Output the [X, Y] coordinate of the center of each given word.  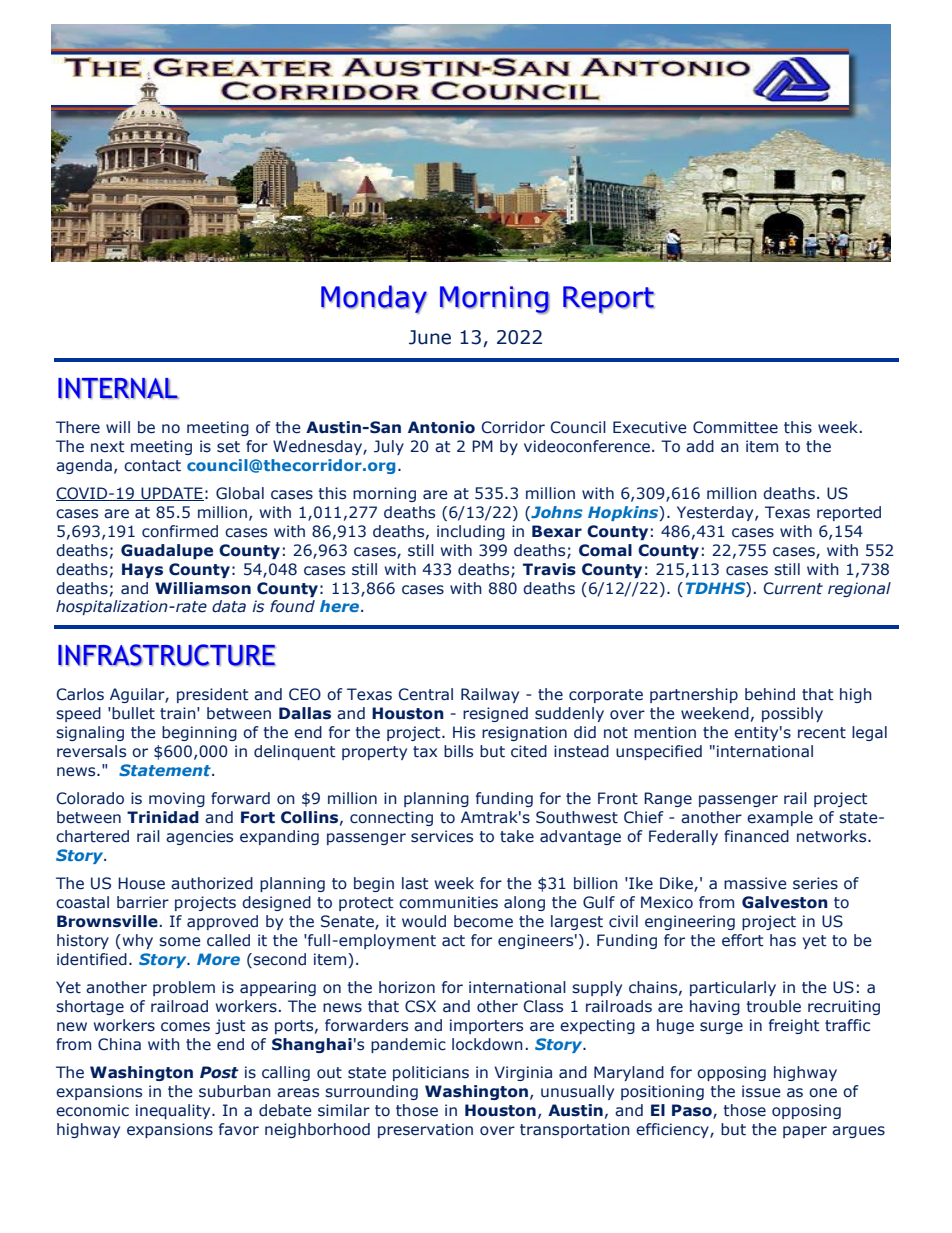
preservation [425, 1130]
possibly [792, 714]
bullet [132, 713]
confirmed [180, 531]
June [430, 337]
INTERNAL [118, 388]
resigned [495, 714]
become [483, 921]
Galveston [785, 902]
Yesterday [716, 513]
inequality [174, 1111]
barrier [143, 902]
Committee [735, 427]
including [471, 532]
